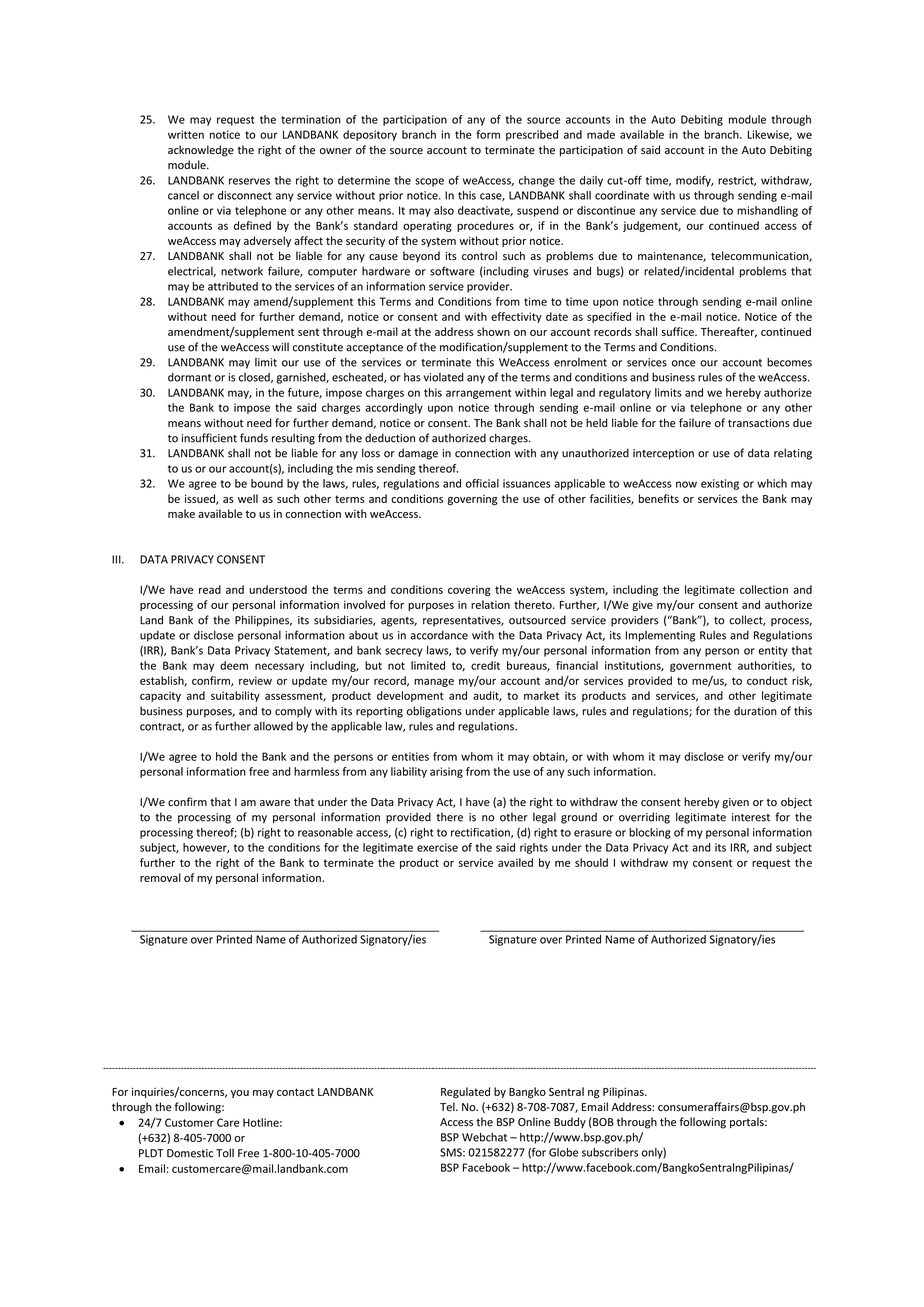 The height and width of the page is (1307, 924). I want to click on acknowledge, so click(201, 151).
